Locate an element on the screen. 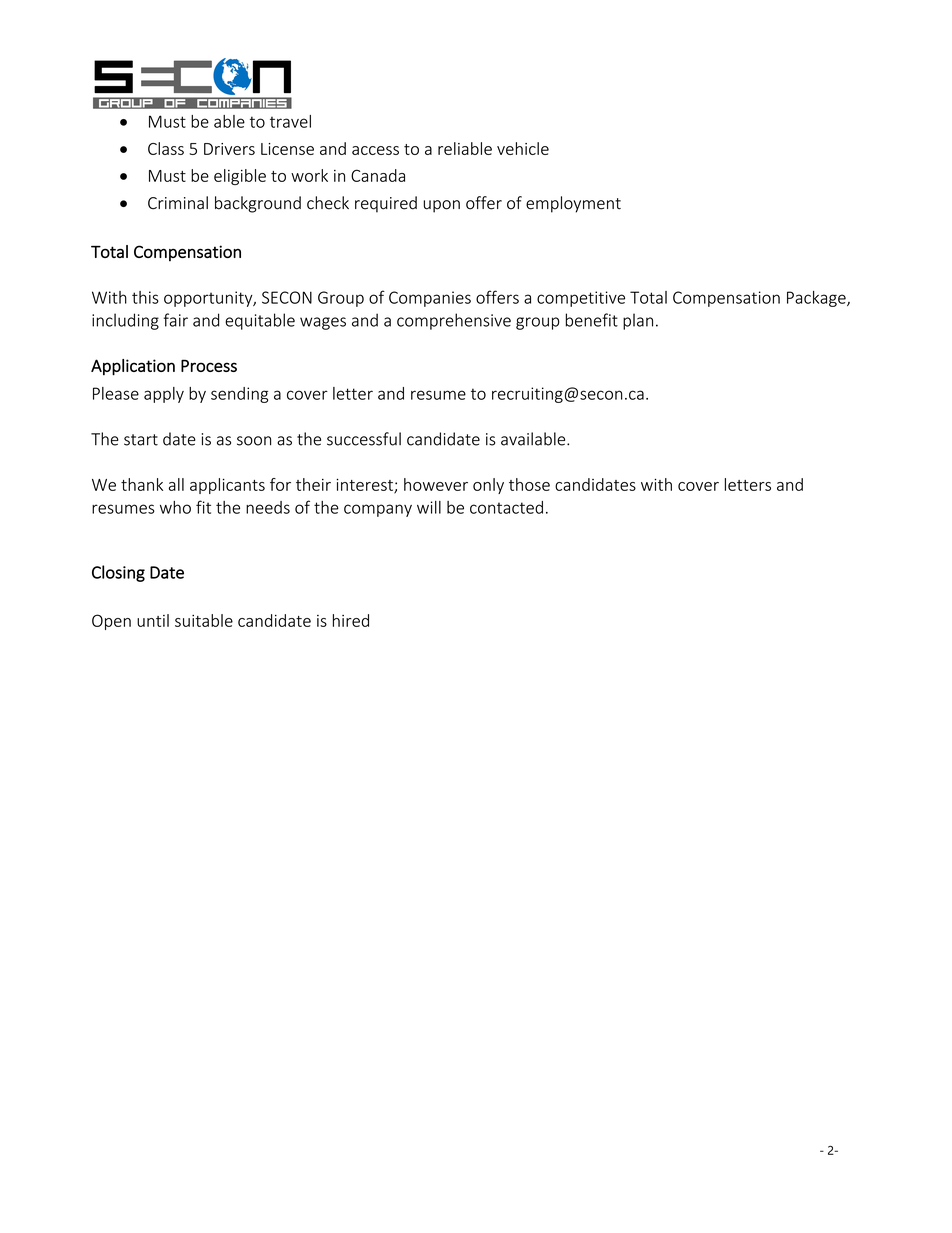 This screenshot has height=1233, width=952. employment is located at coordinates (573, 204).
